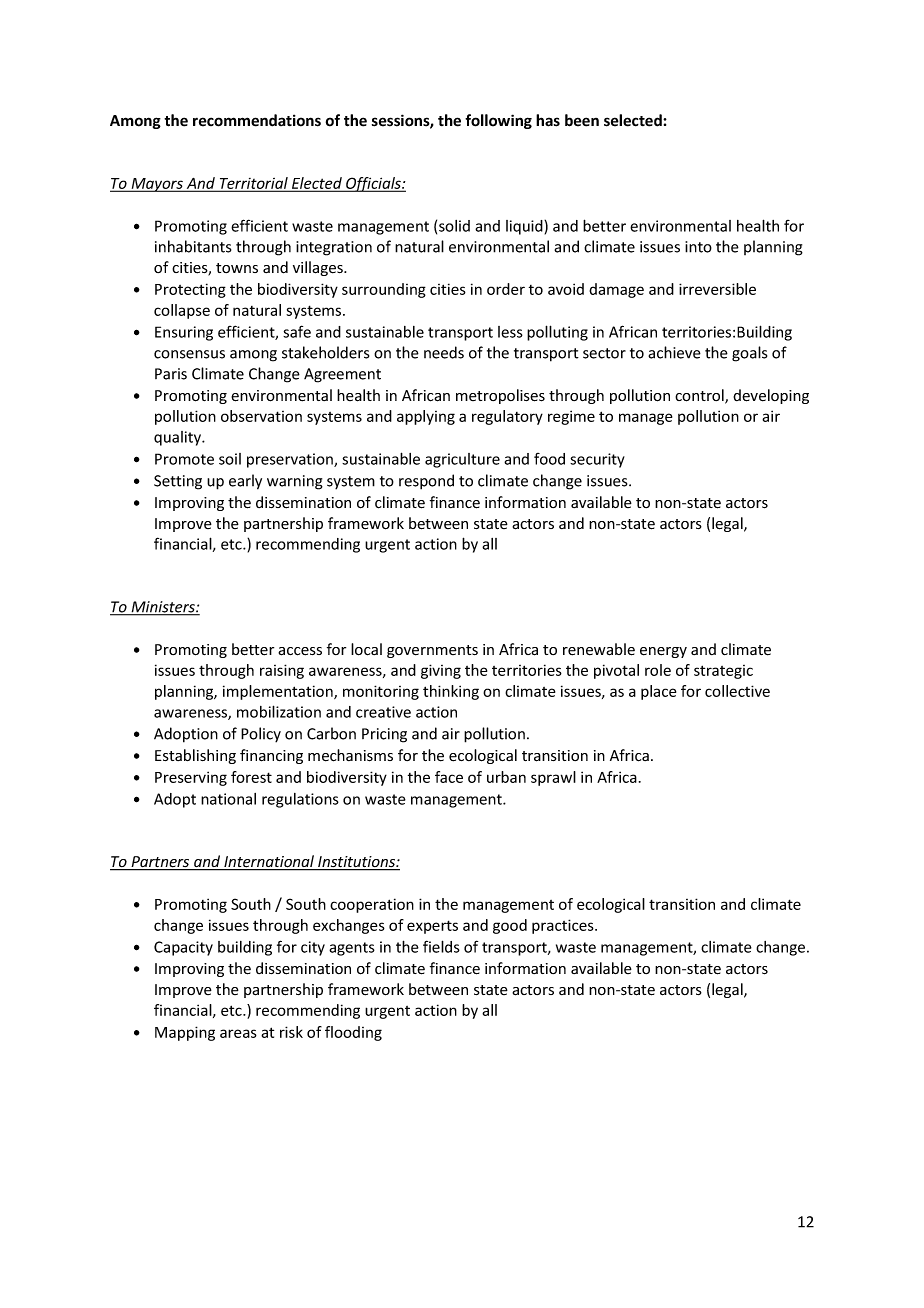  Describe the element at coordinates (432, 651) in the image. I see `governments` at that location.
